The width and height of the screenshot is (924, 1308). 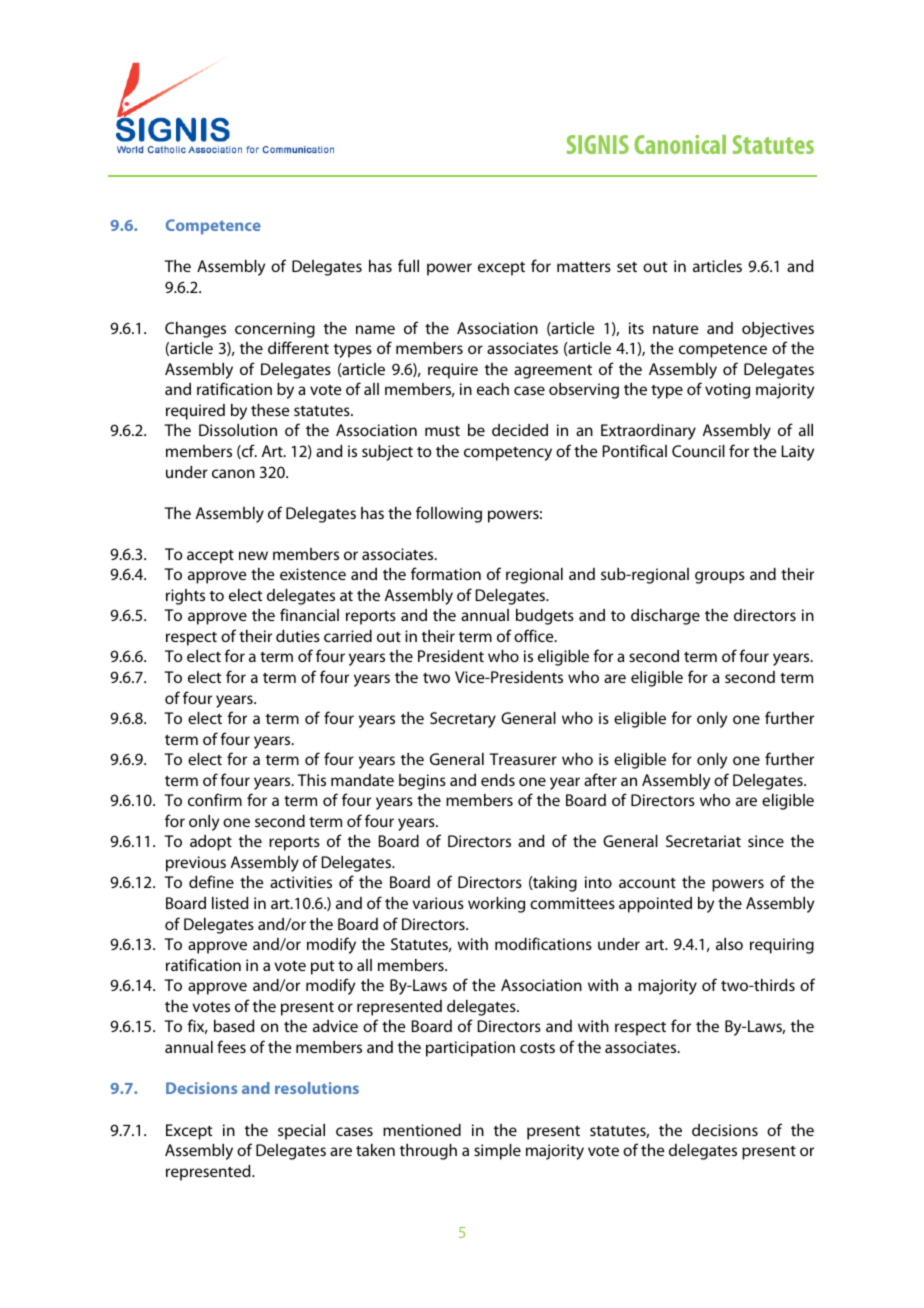 I want to click on special, so click(x=301, y=1132).
